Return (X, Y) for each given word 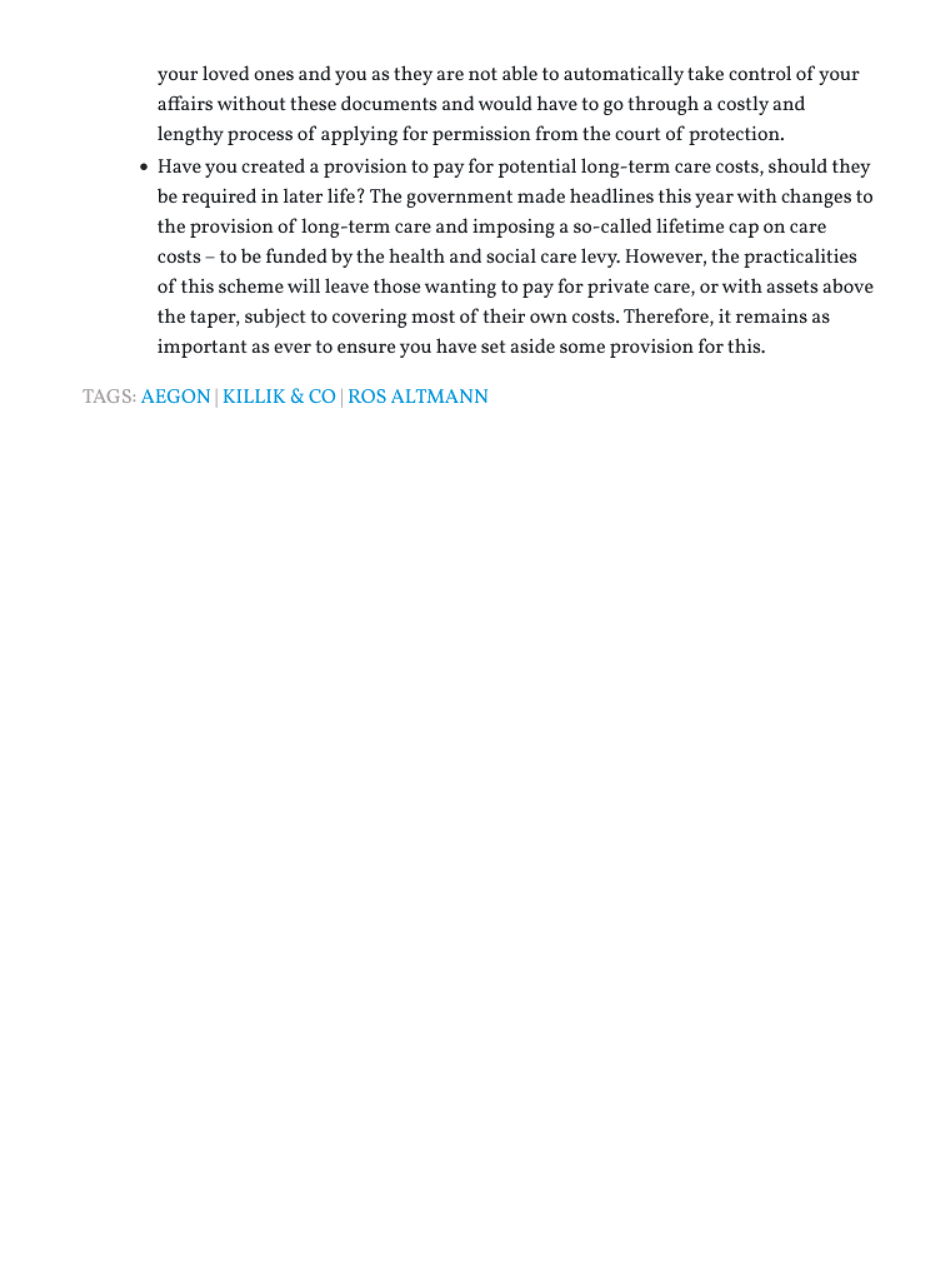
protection (729, 136)
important (199, 348)
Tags (101, 396)
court (634, 135)
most (430, 318)
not (480, 75)
